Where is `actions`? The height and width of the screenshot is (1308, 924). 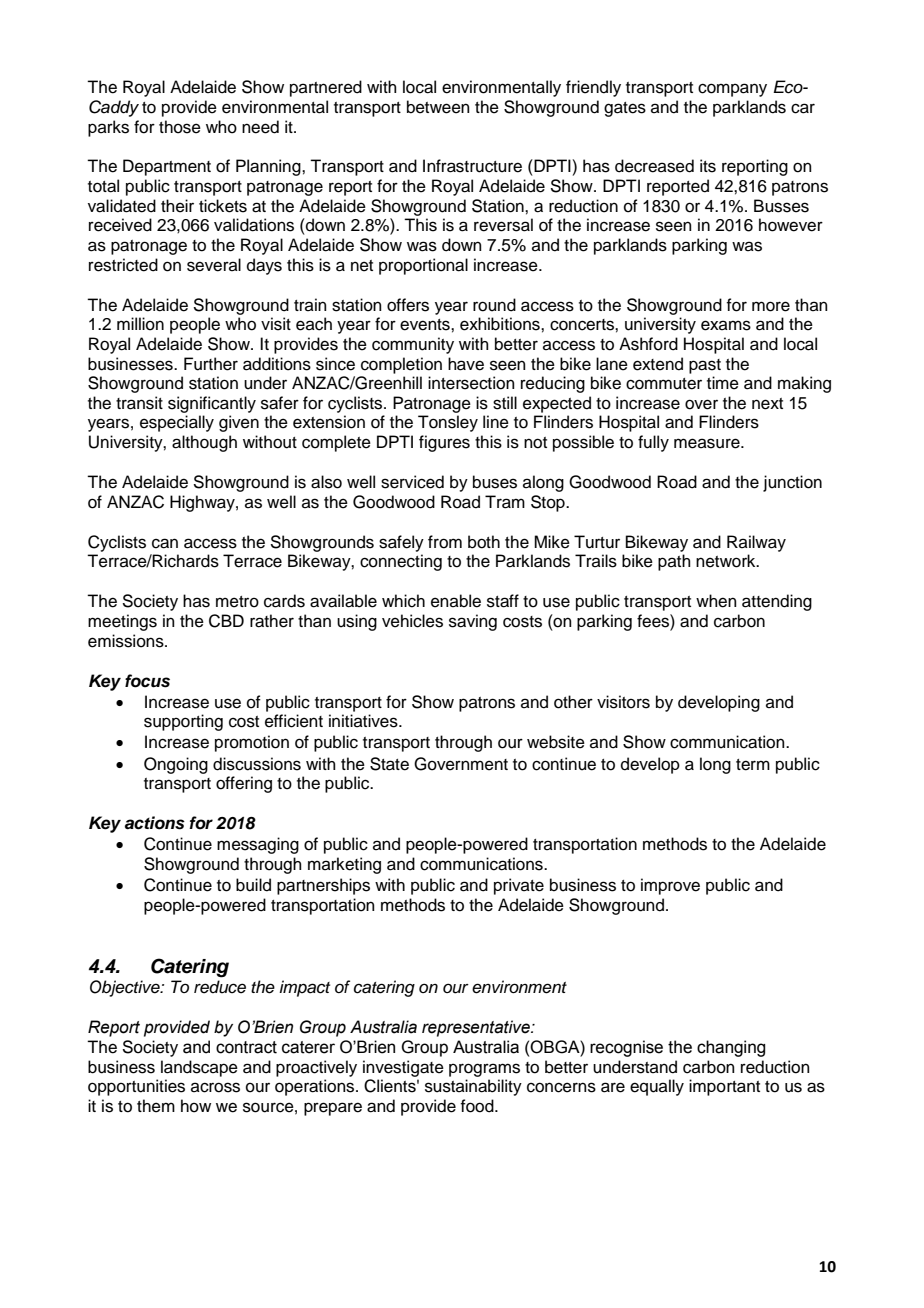
actions is located at coordinates (155, 823).
